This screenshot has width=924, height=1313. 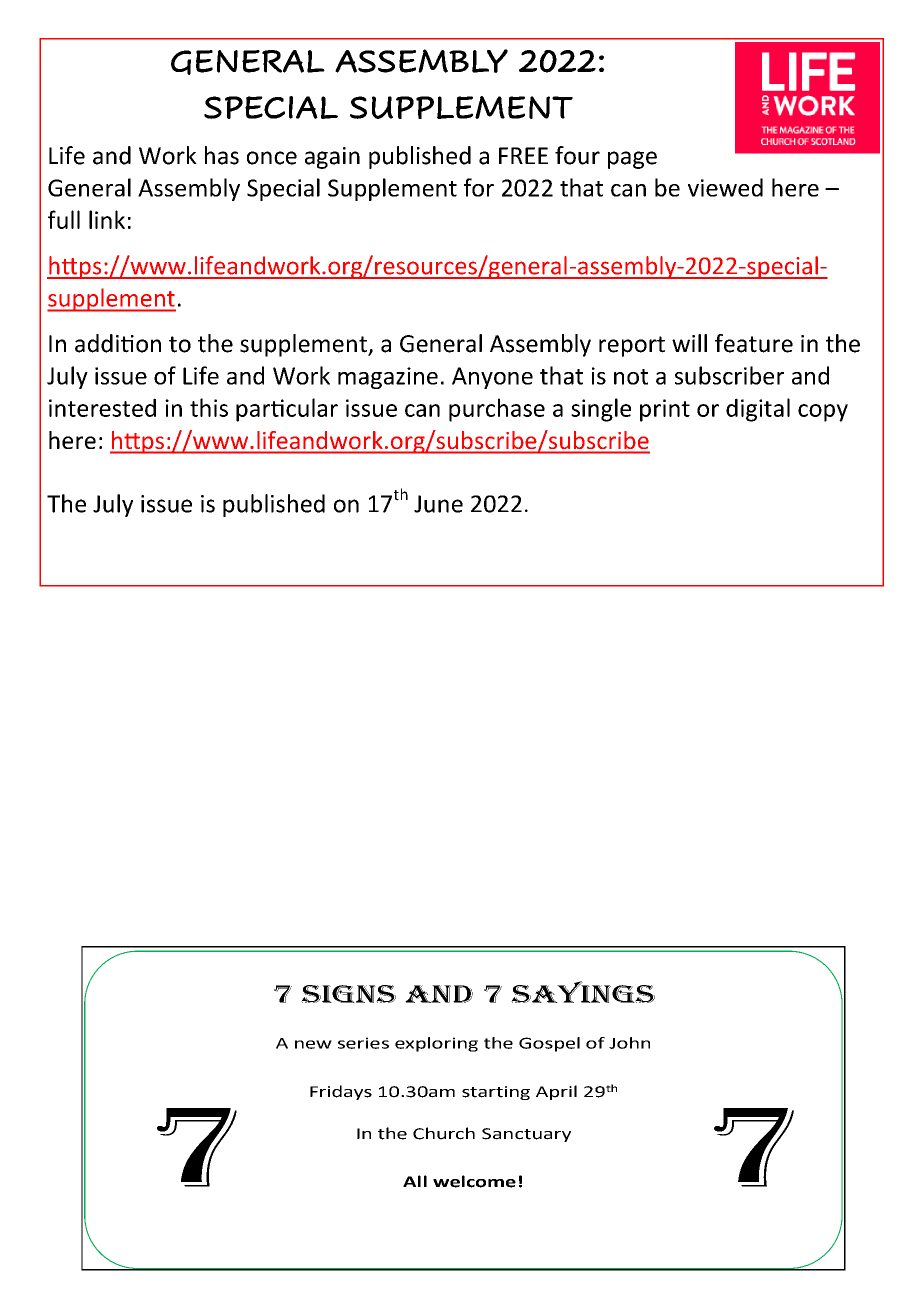 I want to click on interested, so click(x=102, y=407).
